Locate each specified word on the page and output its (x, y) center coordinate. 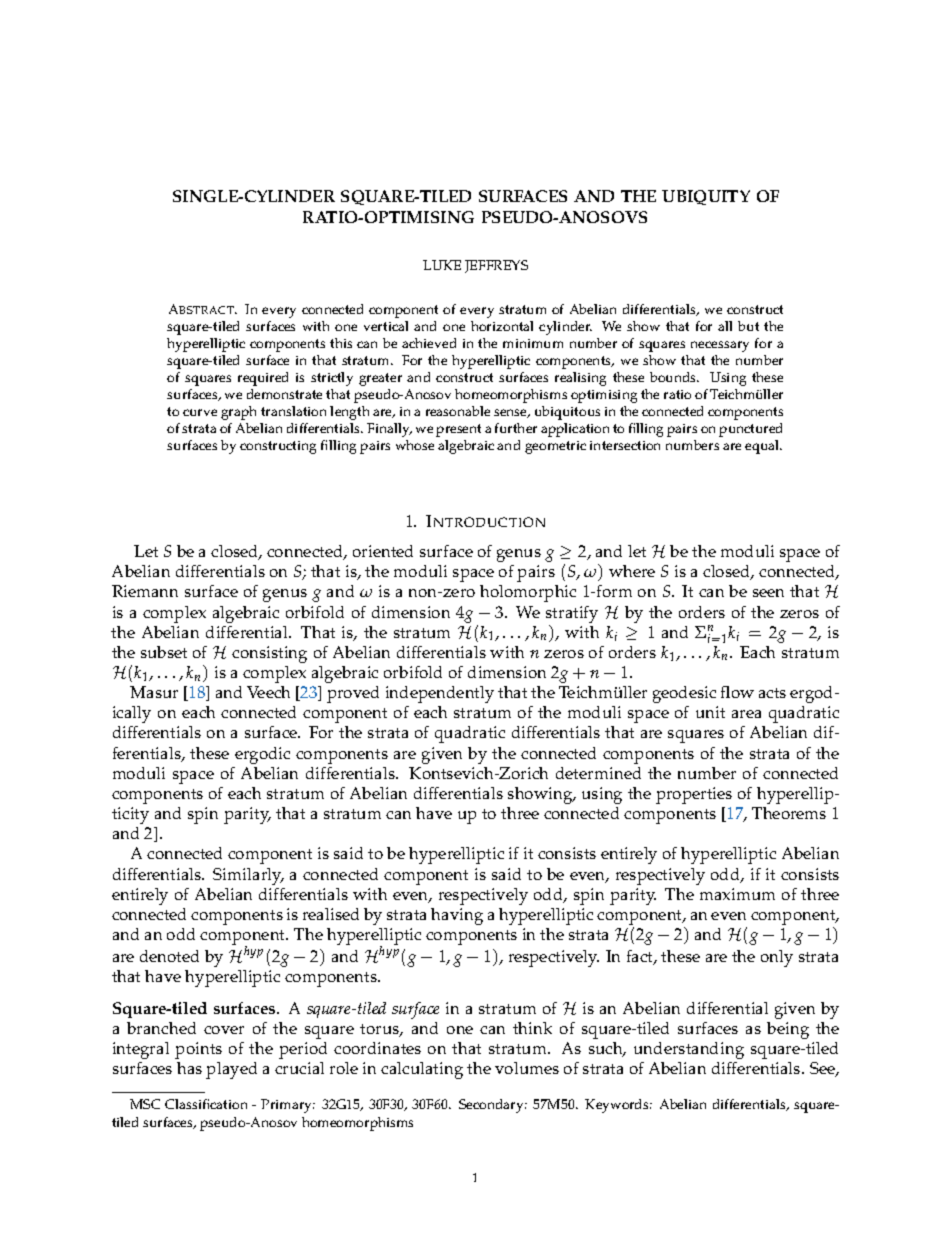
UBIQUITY (706, 197)
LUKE (442, 265)
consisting (269, 654)
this (341, 343)
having (457, 916)
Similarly (248, 876)
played (231, 1070)
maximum (737, 894)
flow (737, 692)
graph (238, 413)
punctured (750, 430)
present (458, 430)
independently (440, 694)
